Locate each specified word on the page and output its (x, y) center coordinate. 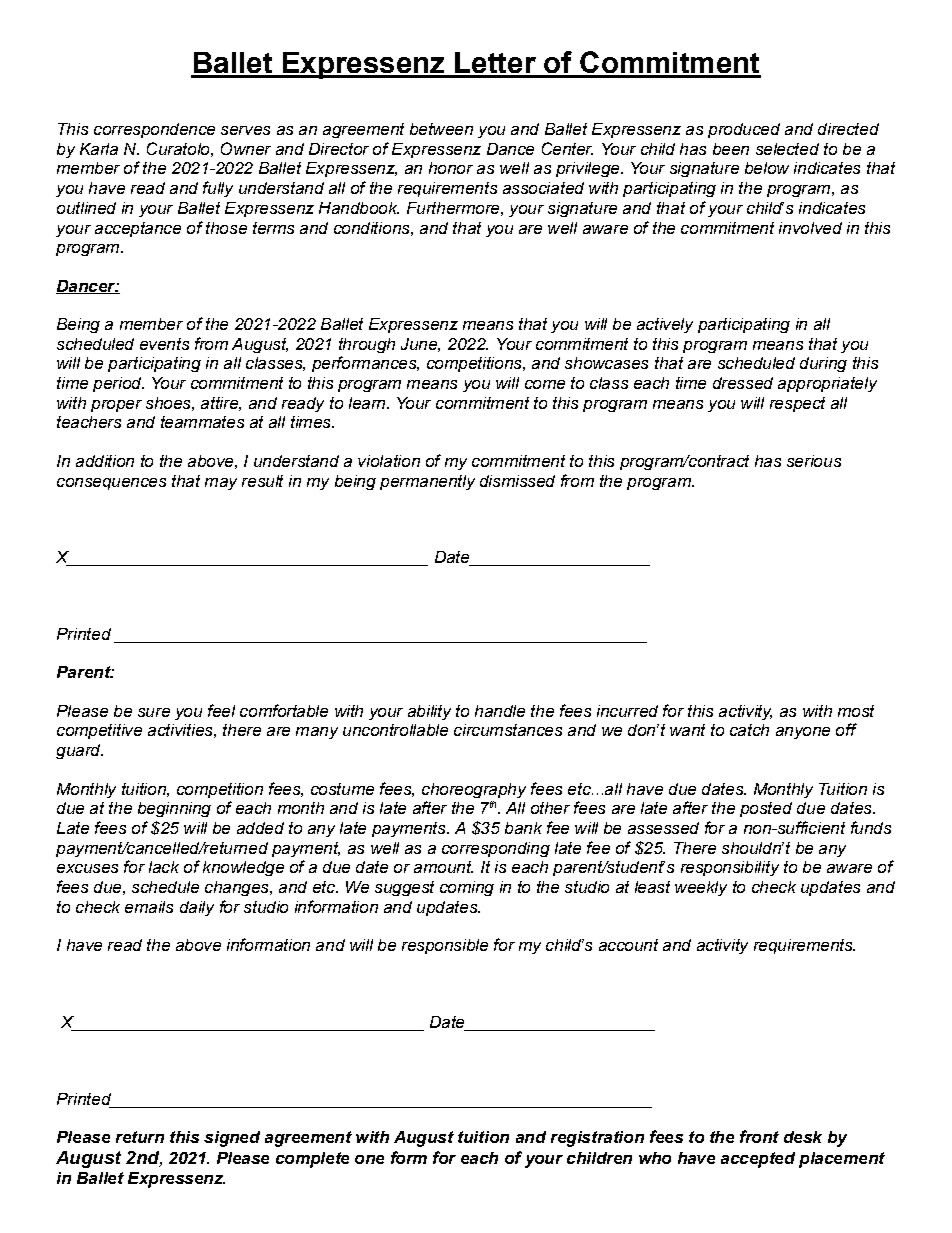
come (545, 384)
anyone (803, 733)
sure (154, 712)
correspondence (154, 130)
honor (451, 168)
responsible (445, 946)
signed (232, 1139)
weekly (701, 888)
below (767, 168)
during (823, 364)
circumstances (508, 730)
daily (197, 908)
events (164, 344)
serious (814, 461)
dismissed (517, 481)
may (221, 484)
